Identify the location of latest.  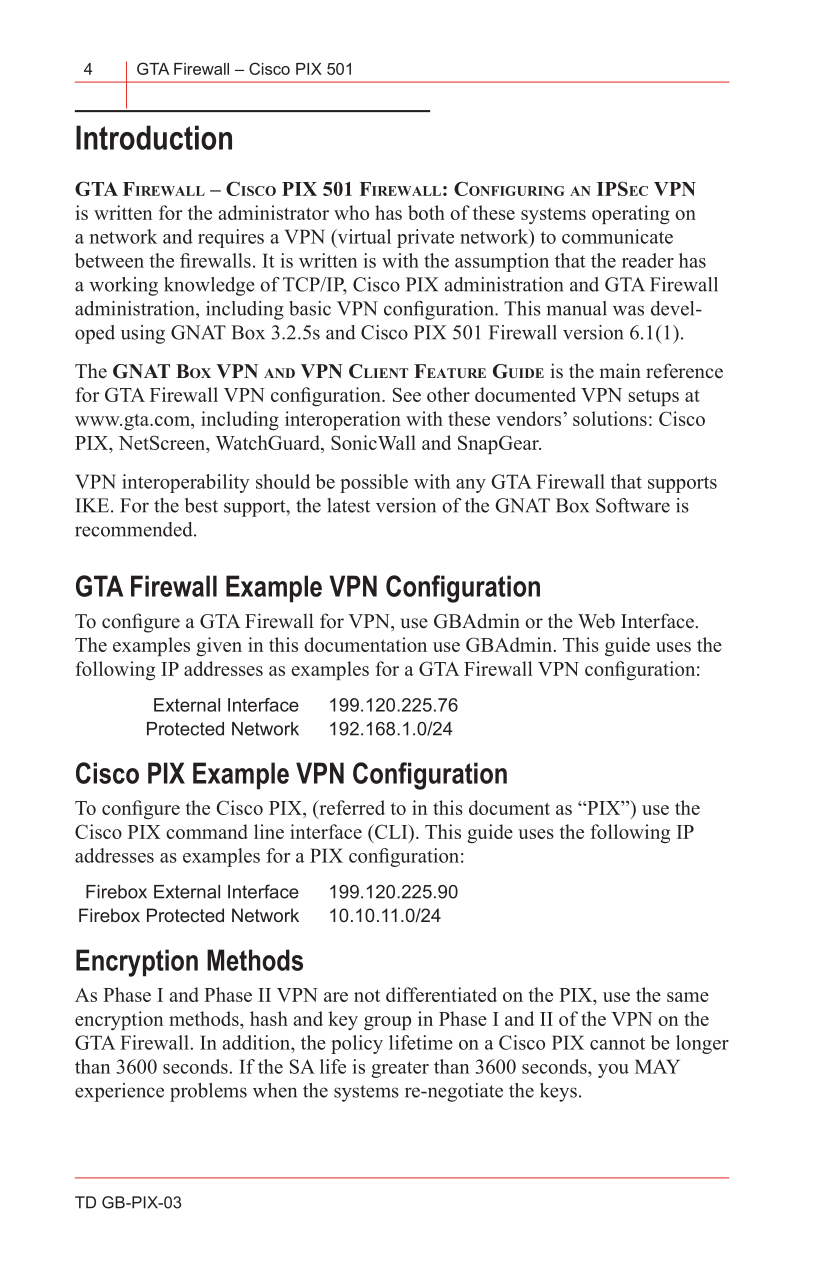
(349, 505).
